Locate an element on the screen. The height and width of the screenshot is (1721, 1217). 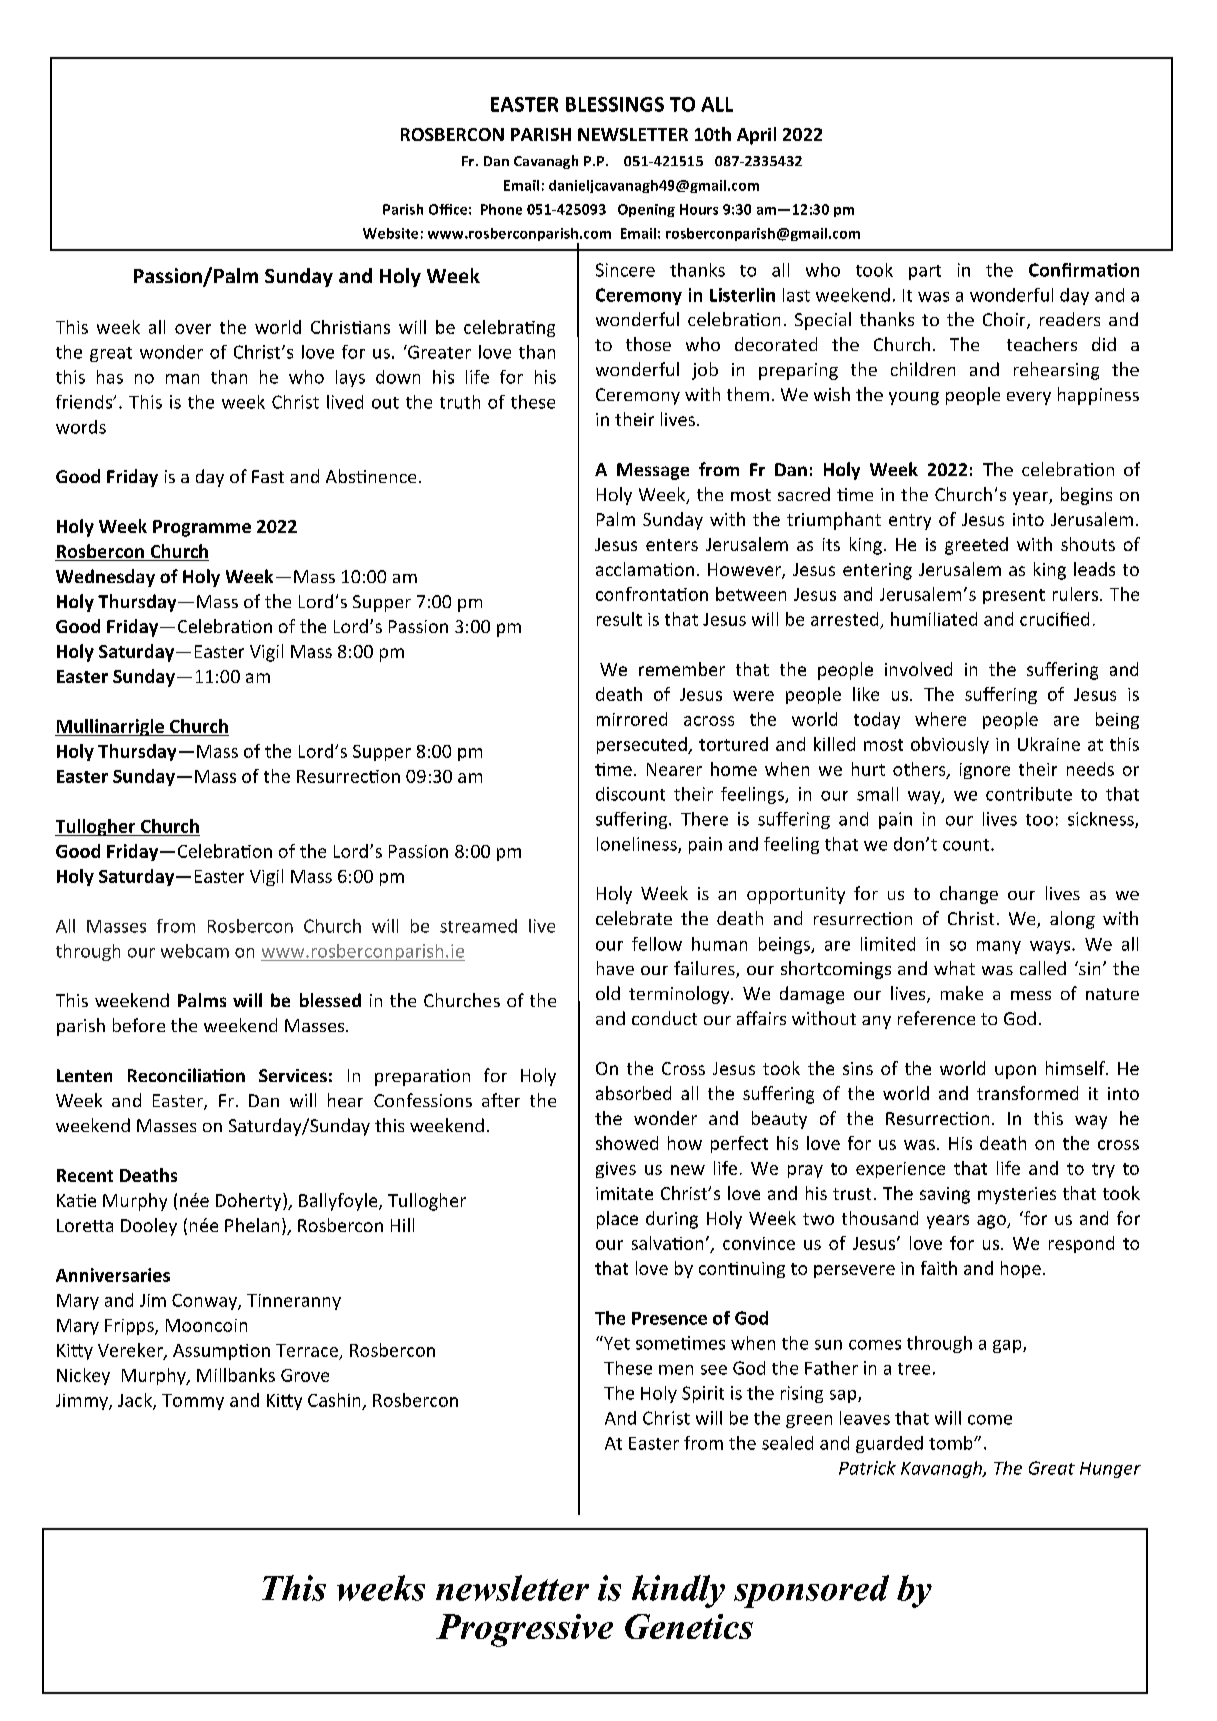
Programme is located at coordinates (202, 528).
